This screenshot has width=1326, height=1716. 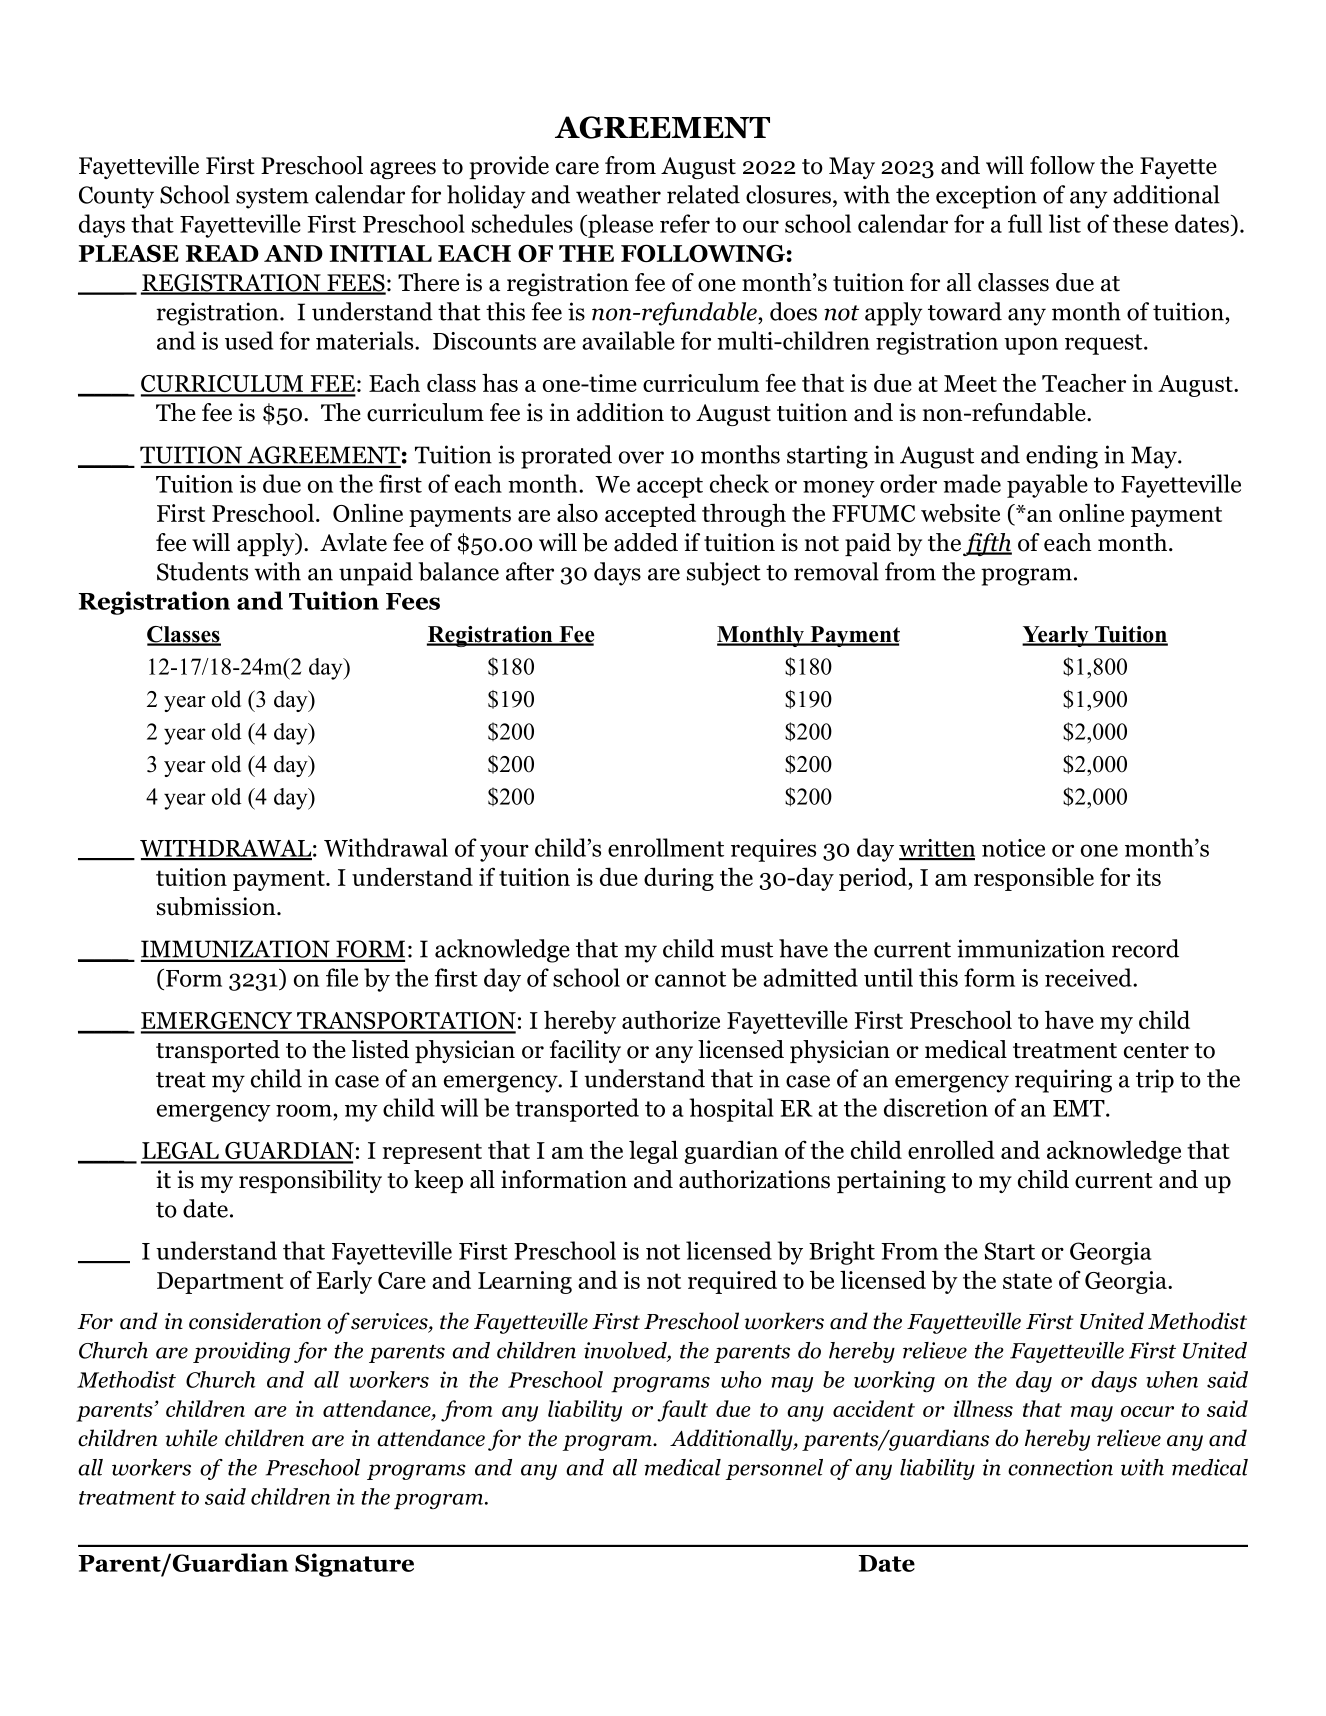 What do you see at coordinates (618, 194) in the screenshot?
I see `weather` at bounding box center [618, 194].
